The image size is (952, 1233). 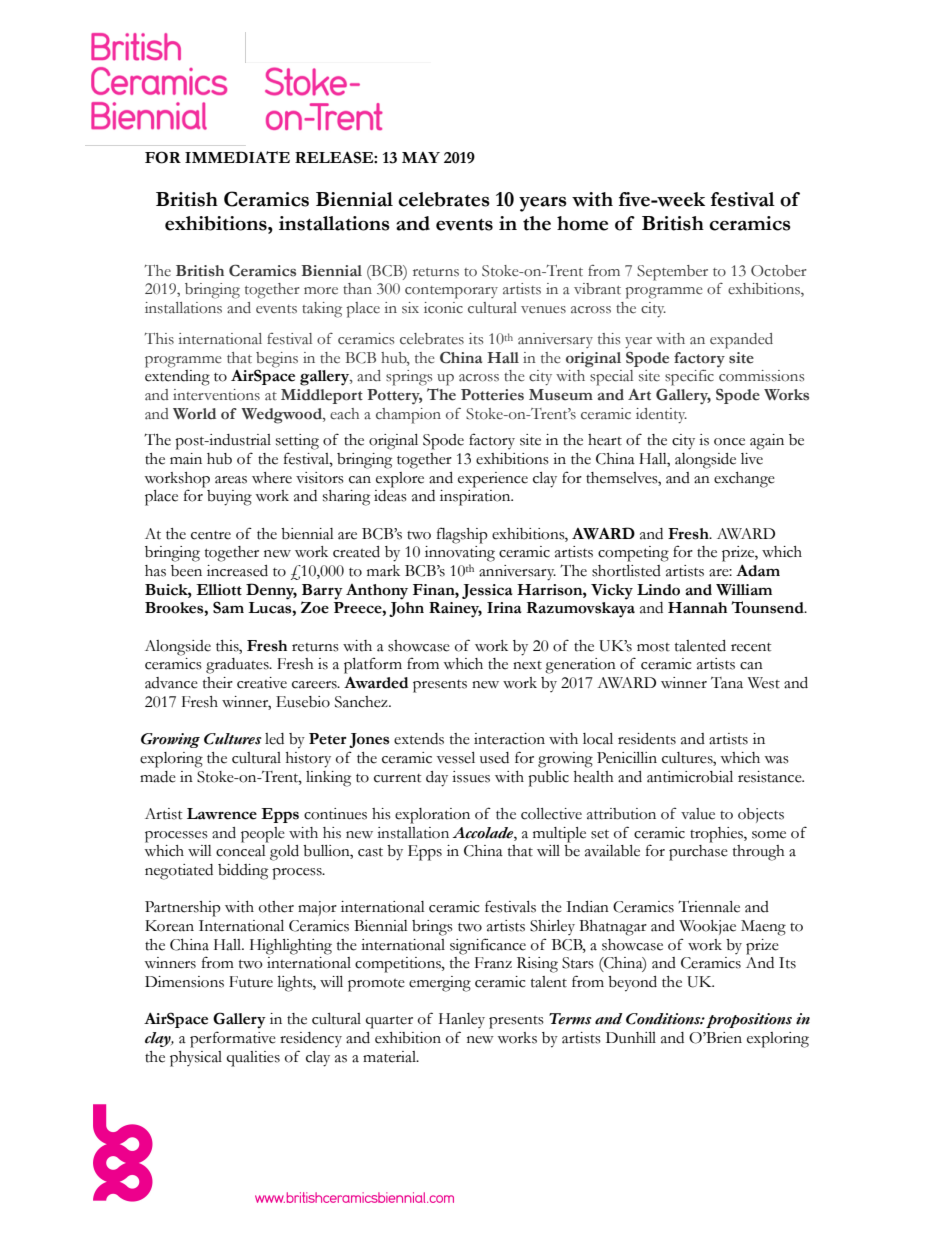 I want to click on propositions, so click(x=749, y=1020).
